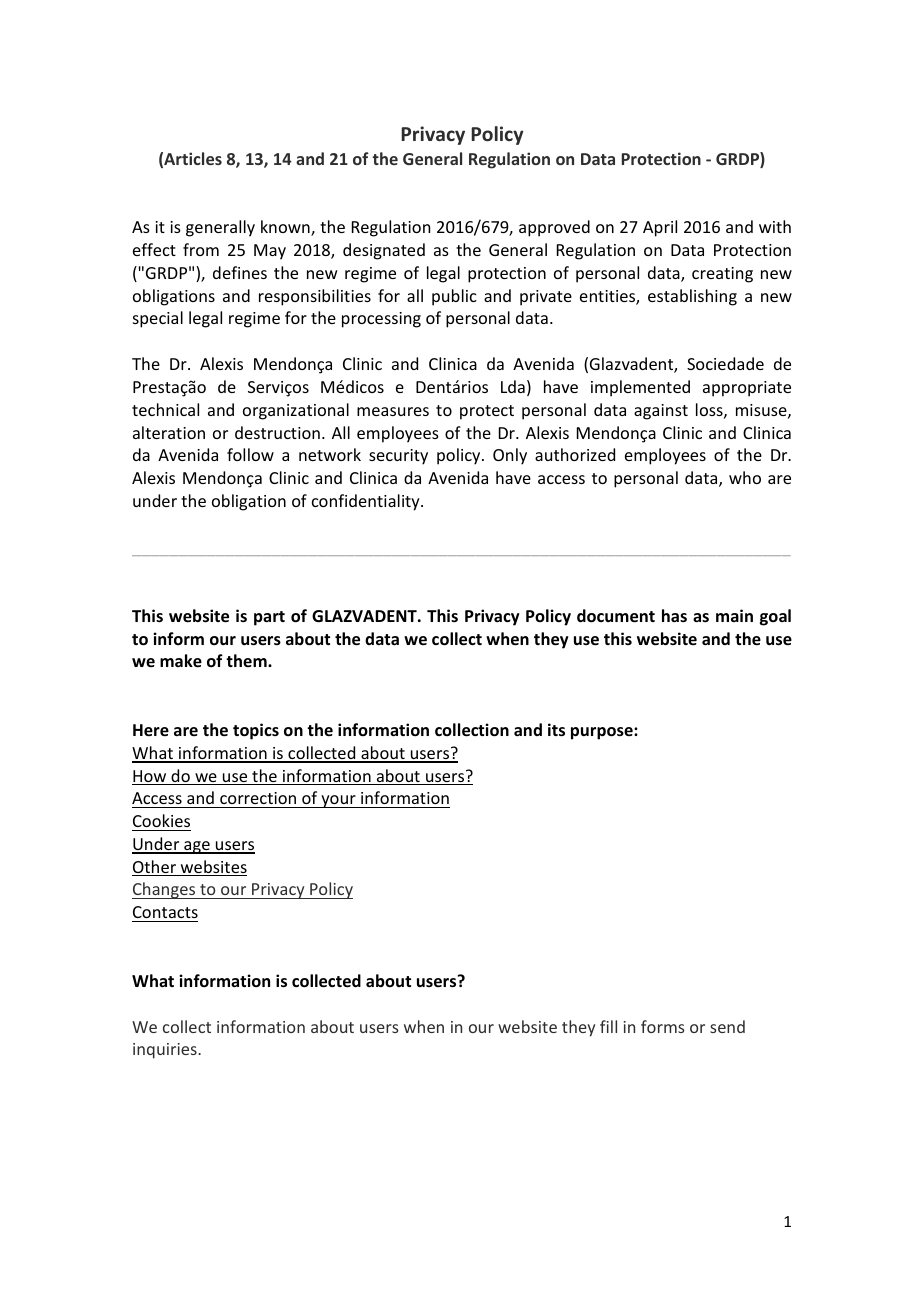  I want to click on public, so click(454, 297).
